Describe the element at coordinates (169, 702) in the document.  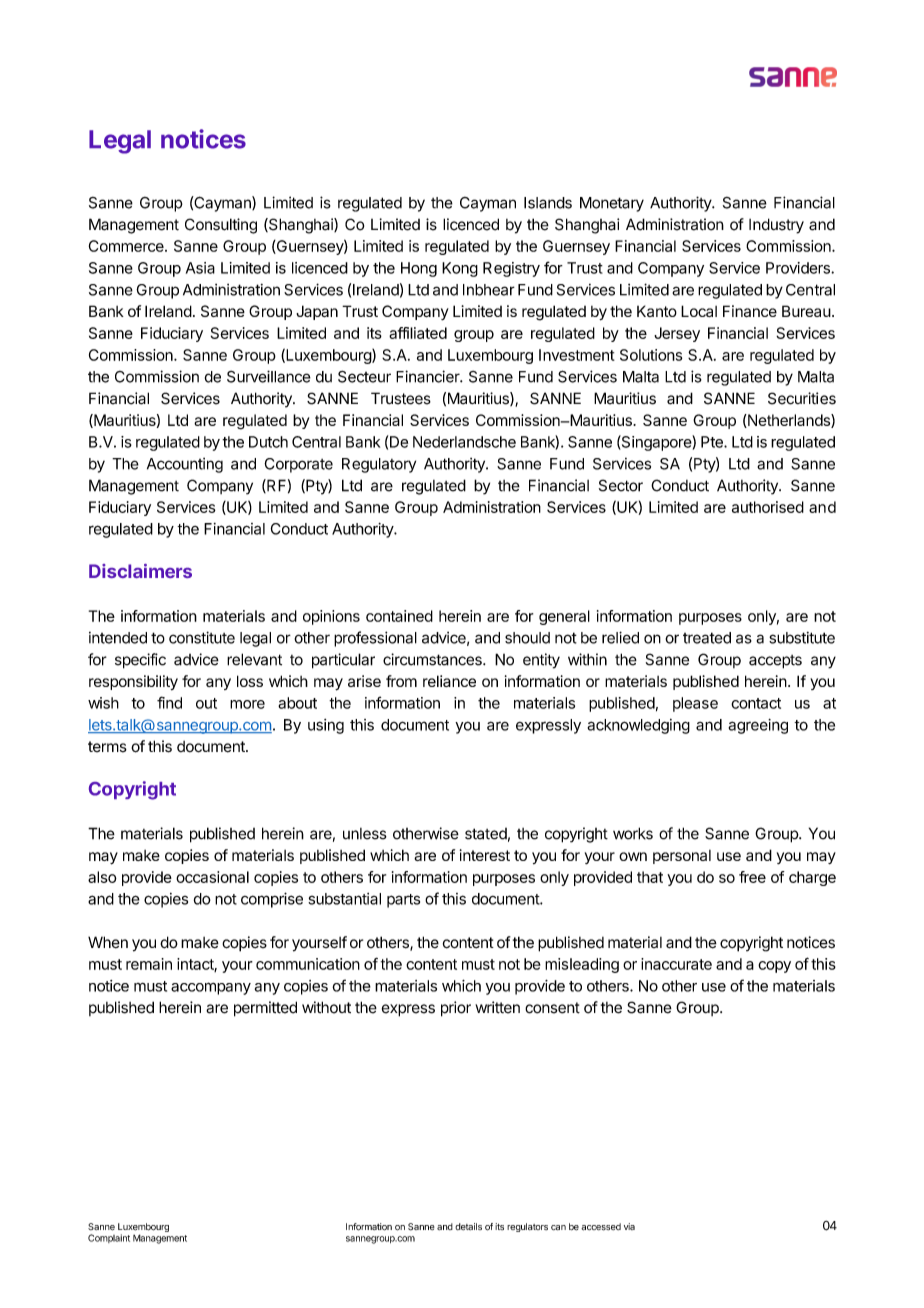
I see `find` at that location.
